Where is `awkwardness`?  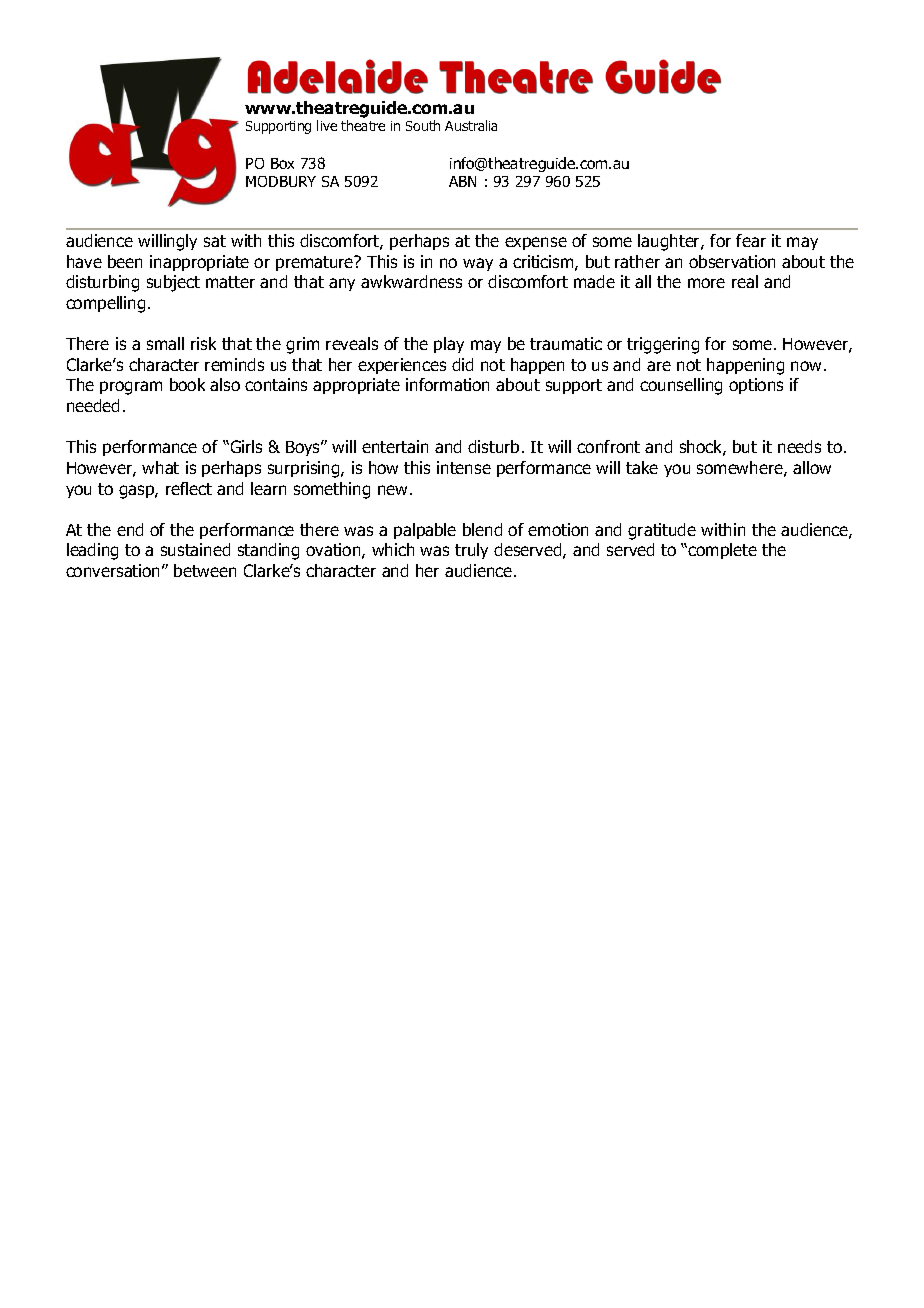
awkwardness is located at coordinates (411, 281).
